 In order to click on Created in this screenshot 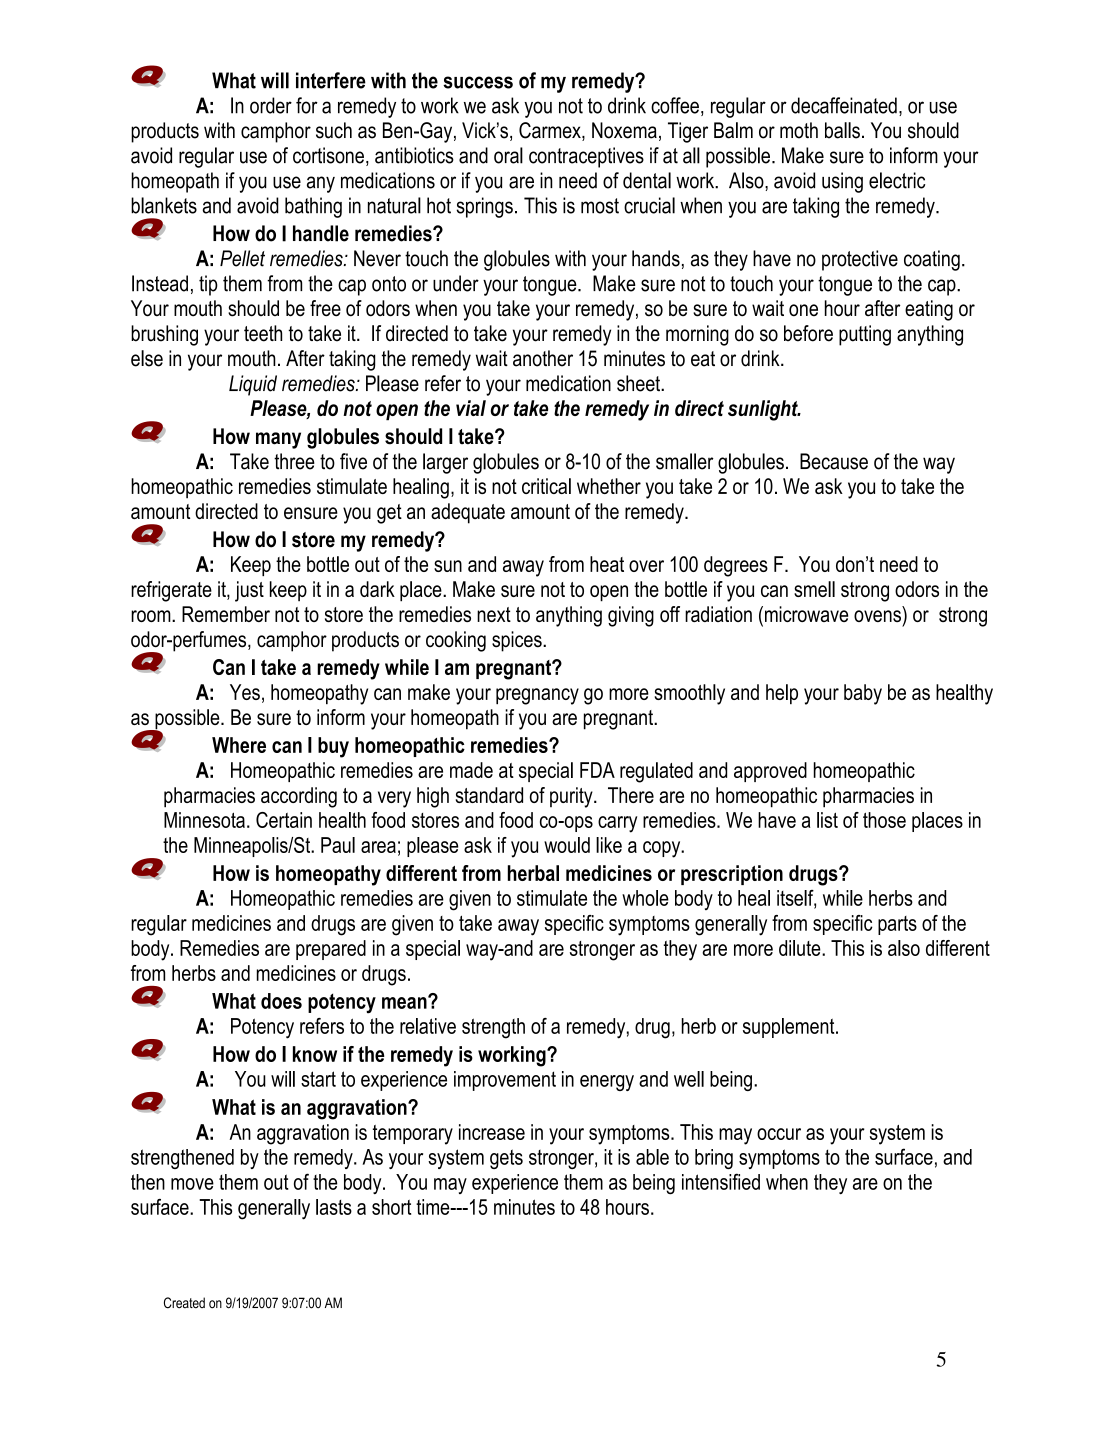, I will do `click(184, 1303)`.
